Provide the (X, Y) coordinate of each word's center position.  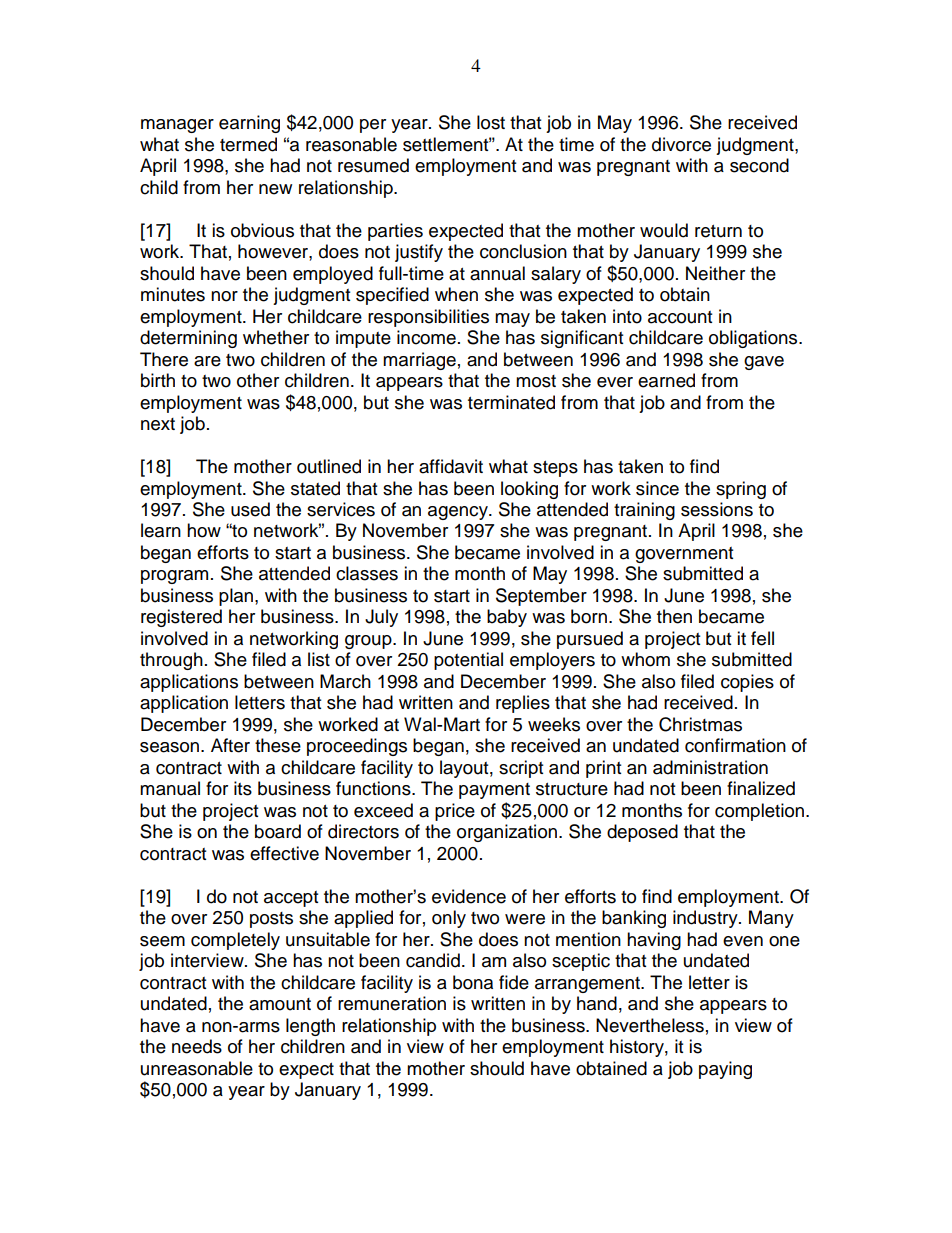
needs (197, 1046)
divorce (681, 144)
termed (248, 144)
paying (725, 1070)
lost (491, 122)
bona (473, 982)
